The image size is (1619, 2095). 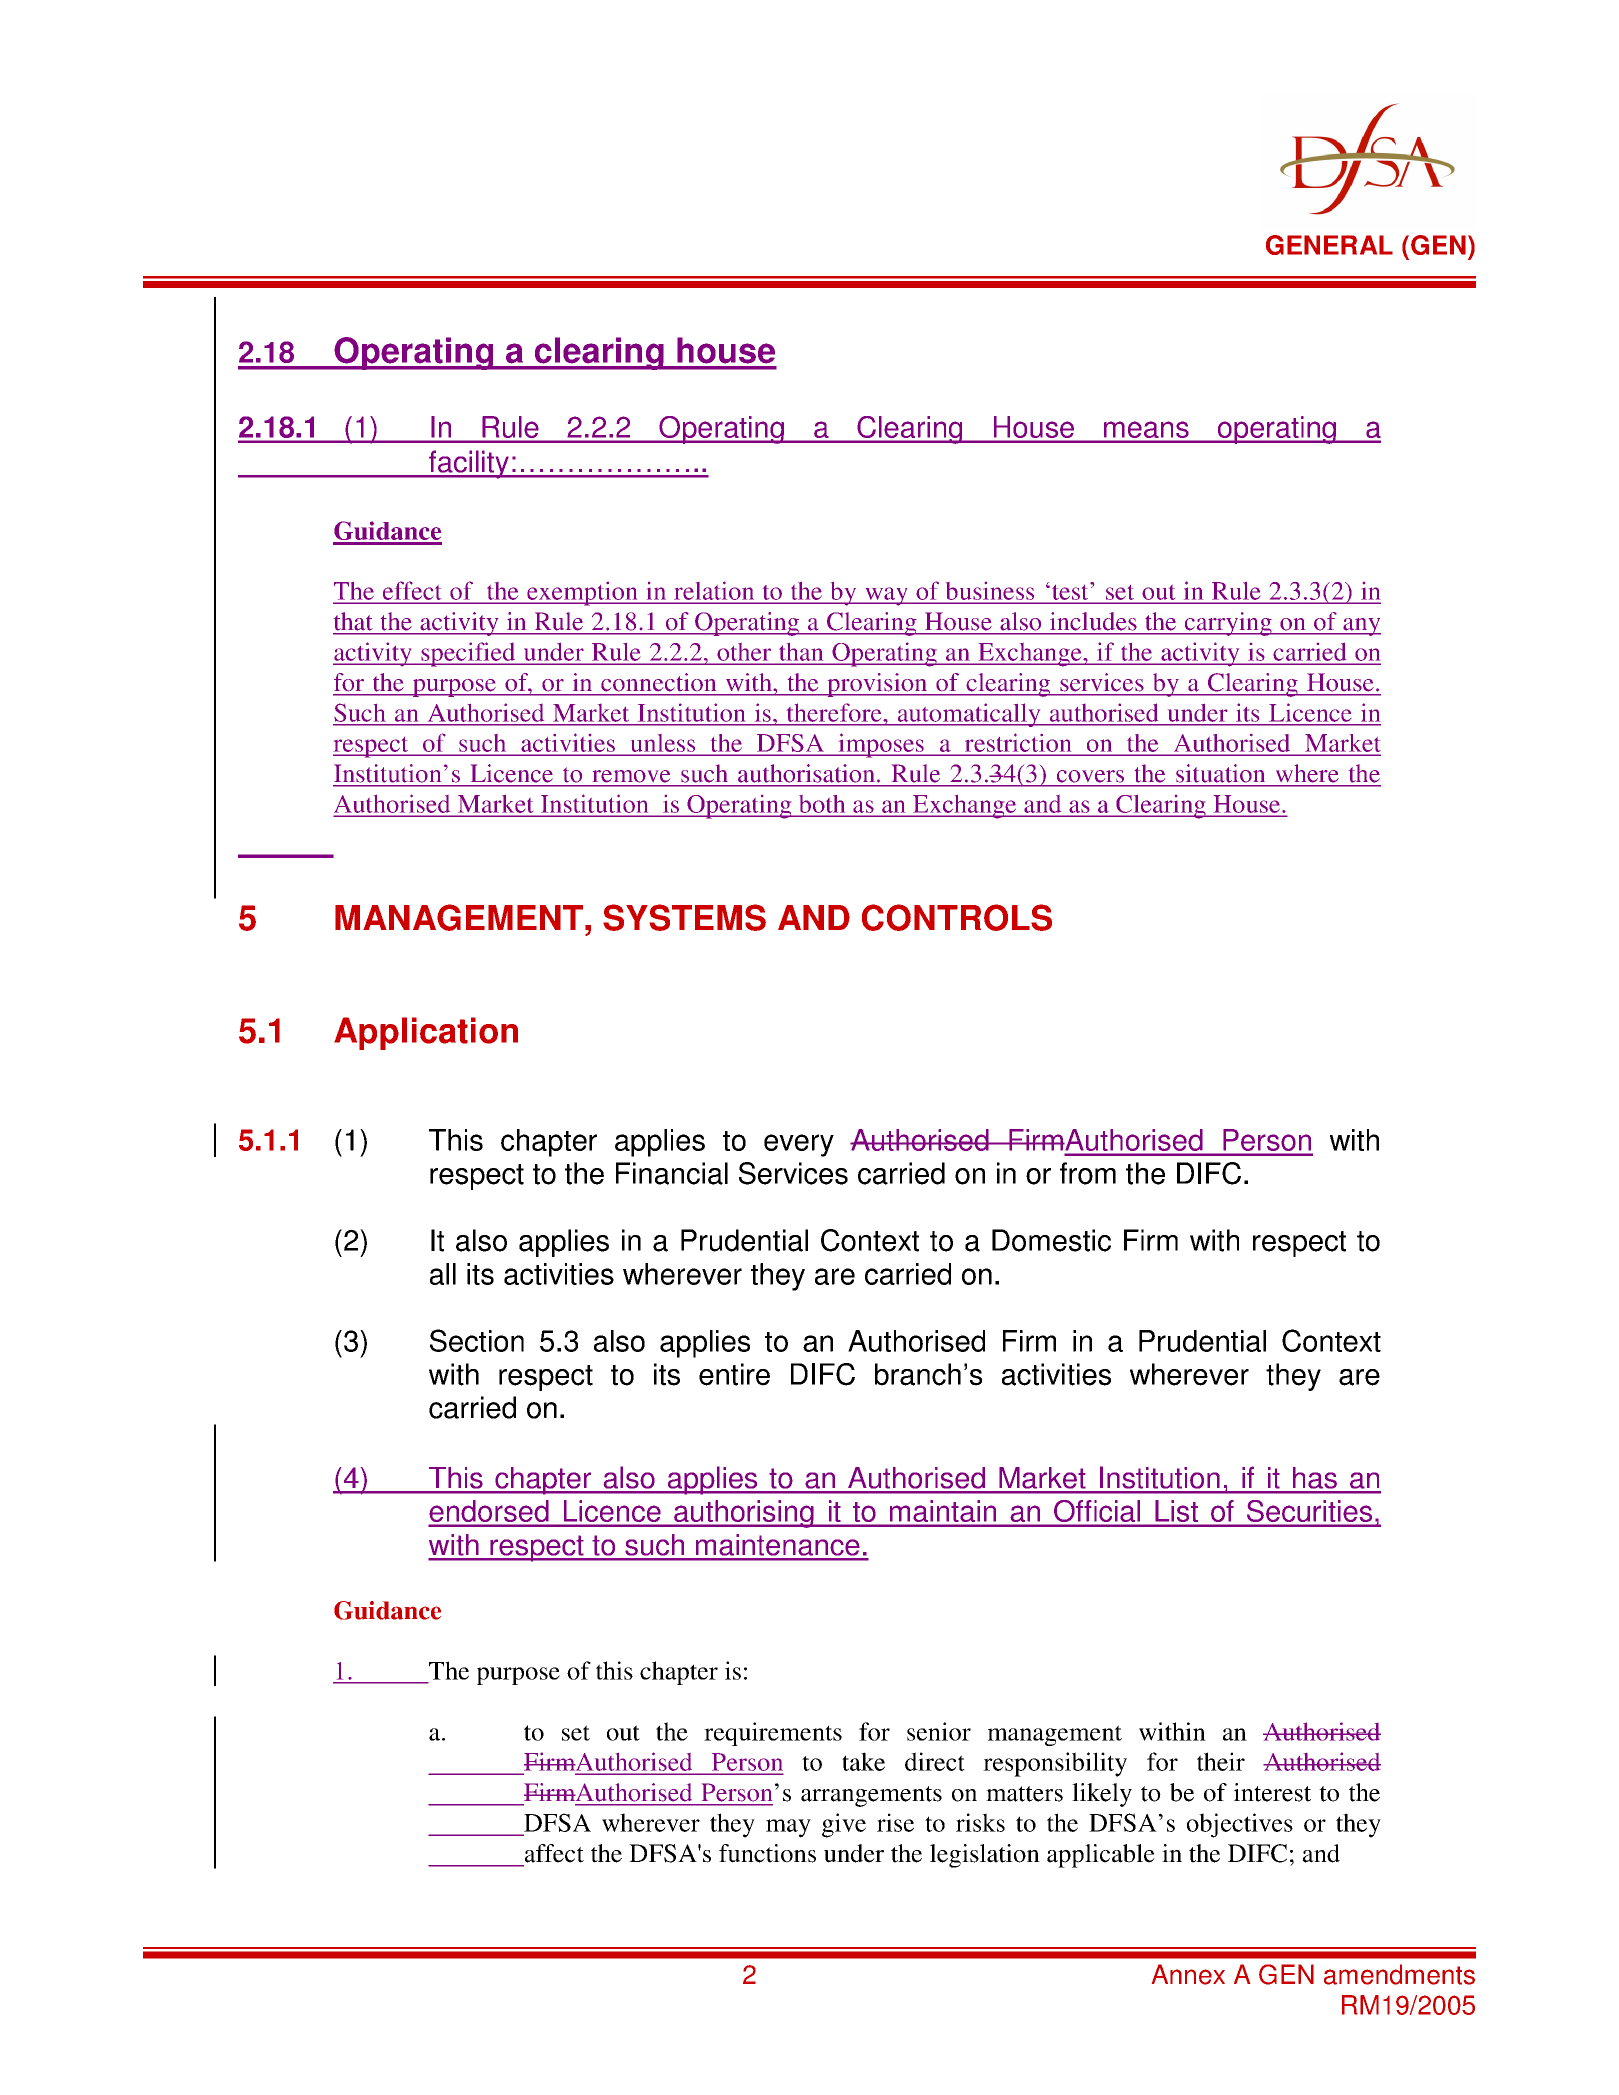 What do you see at coordinates (1329, 245) in the screenshot?
I see `GENERAL` at bounding box center [1329, 245].
